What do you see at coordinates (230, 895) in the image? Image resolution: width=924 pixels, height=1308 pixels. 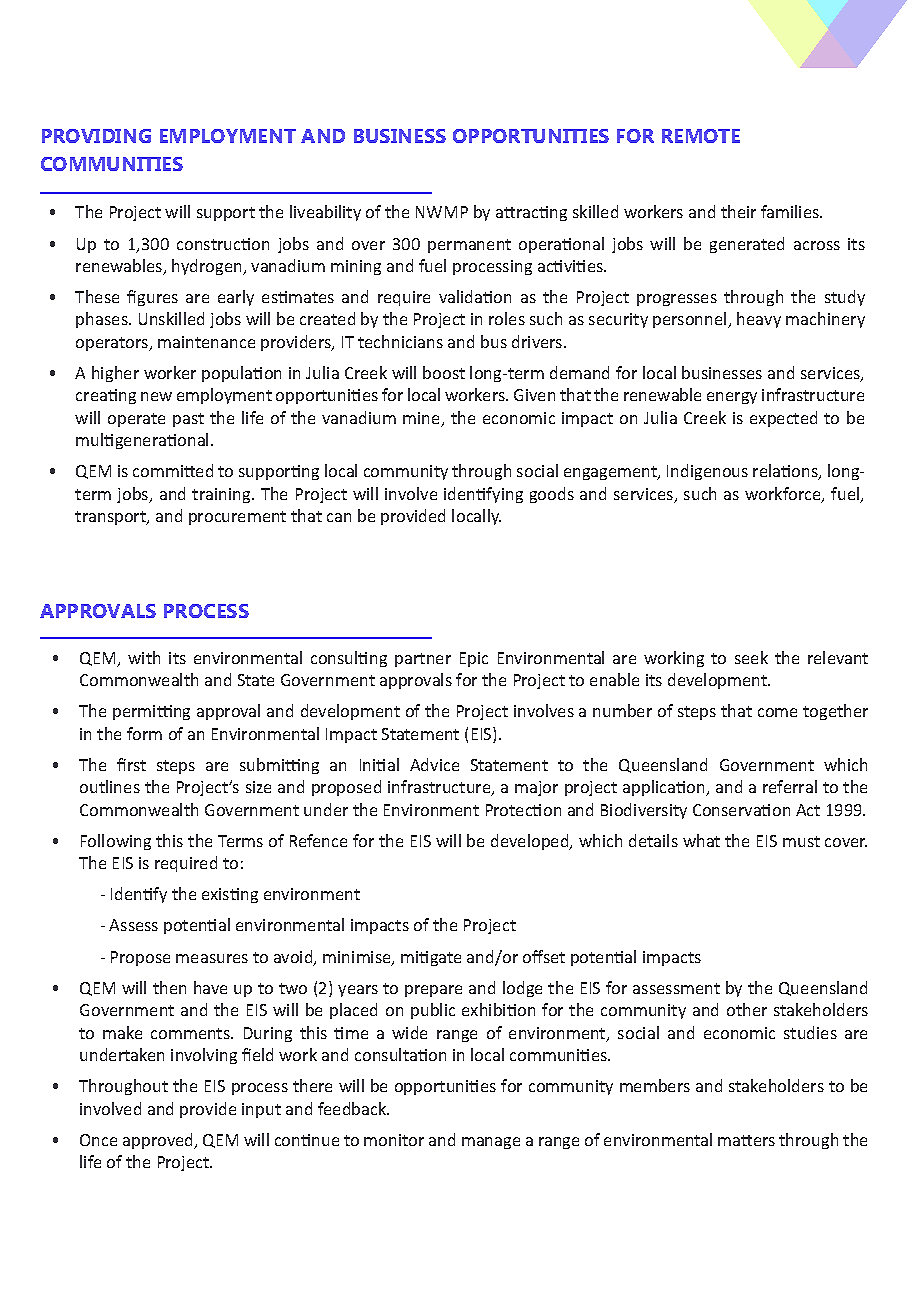 I see `existing` at bounding box center [230, 895].
